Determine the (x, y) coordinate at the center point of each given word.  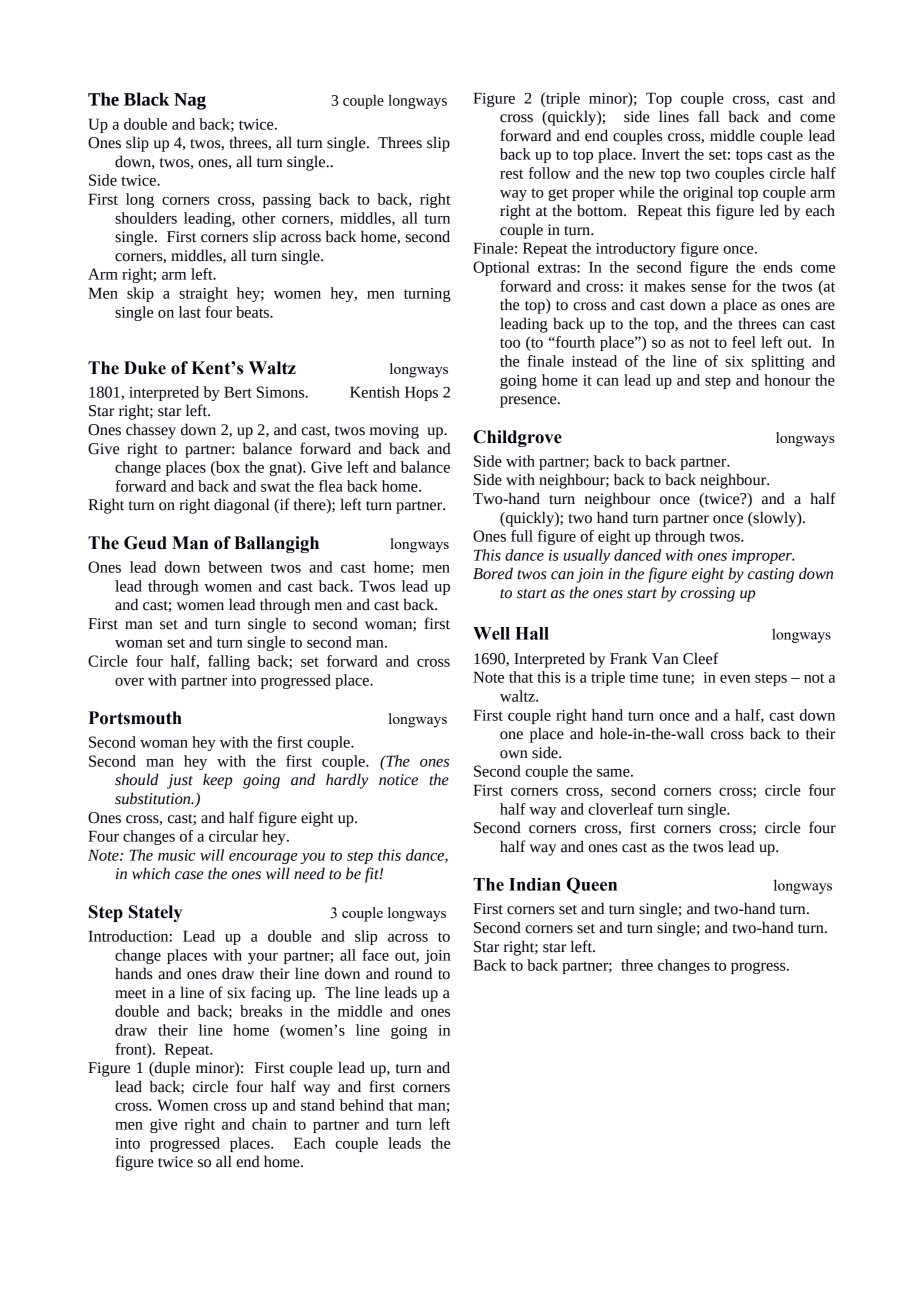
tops (749, 156)
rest (511, 174)
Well (491, 633)
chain (269, 1124)
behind (362, 1105)
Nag (190, 101)
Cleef (701, 658)
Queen (592, 885)
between (235, 567)
